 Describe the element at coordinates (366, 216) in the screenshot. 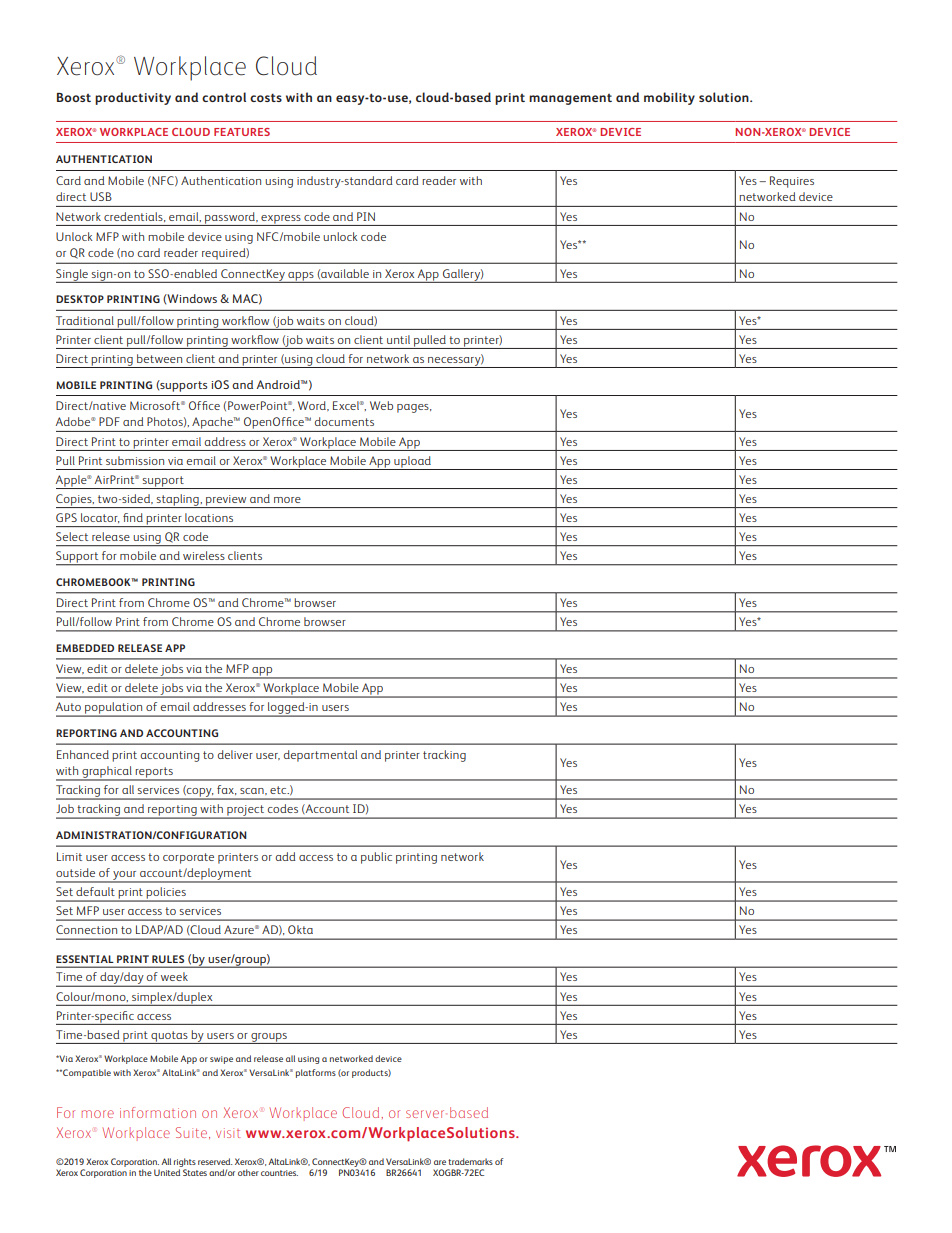

I see `PIN` at that location.
